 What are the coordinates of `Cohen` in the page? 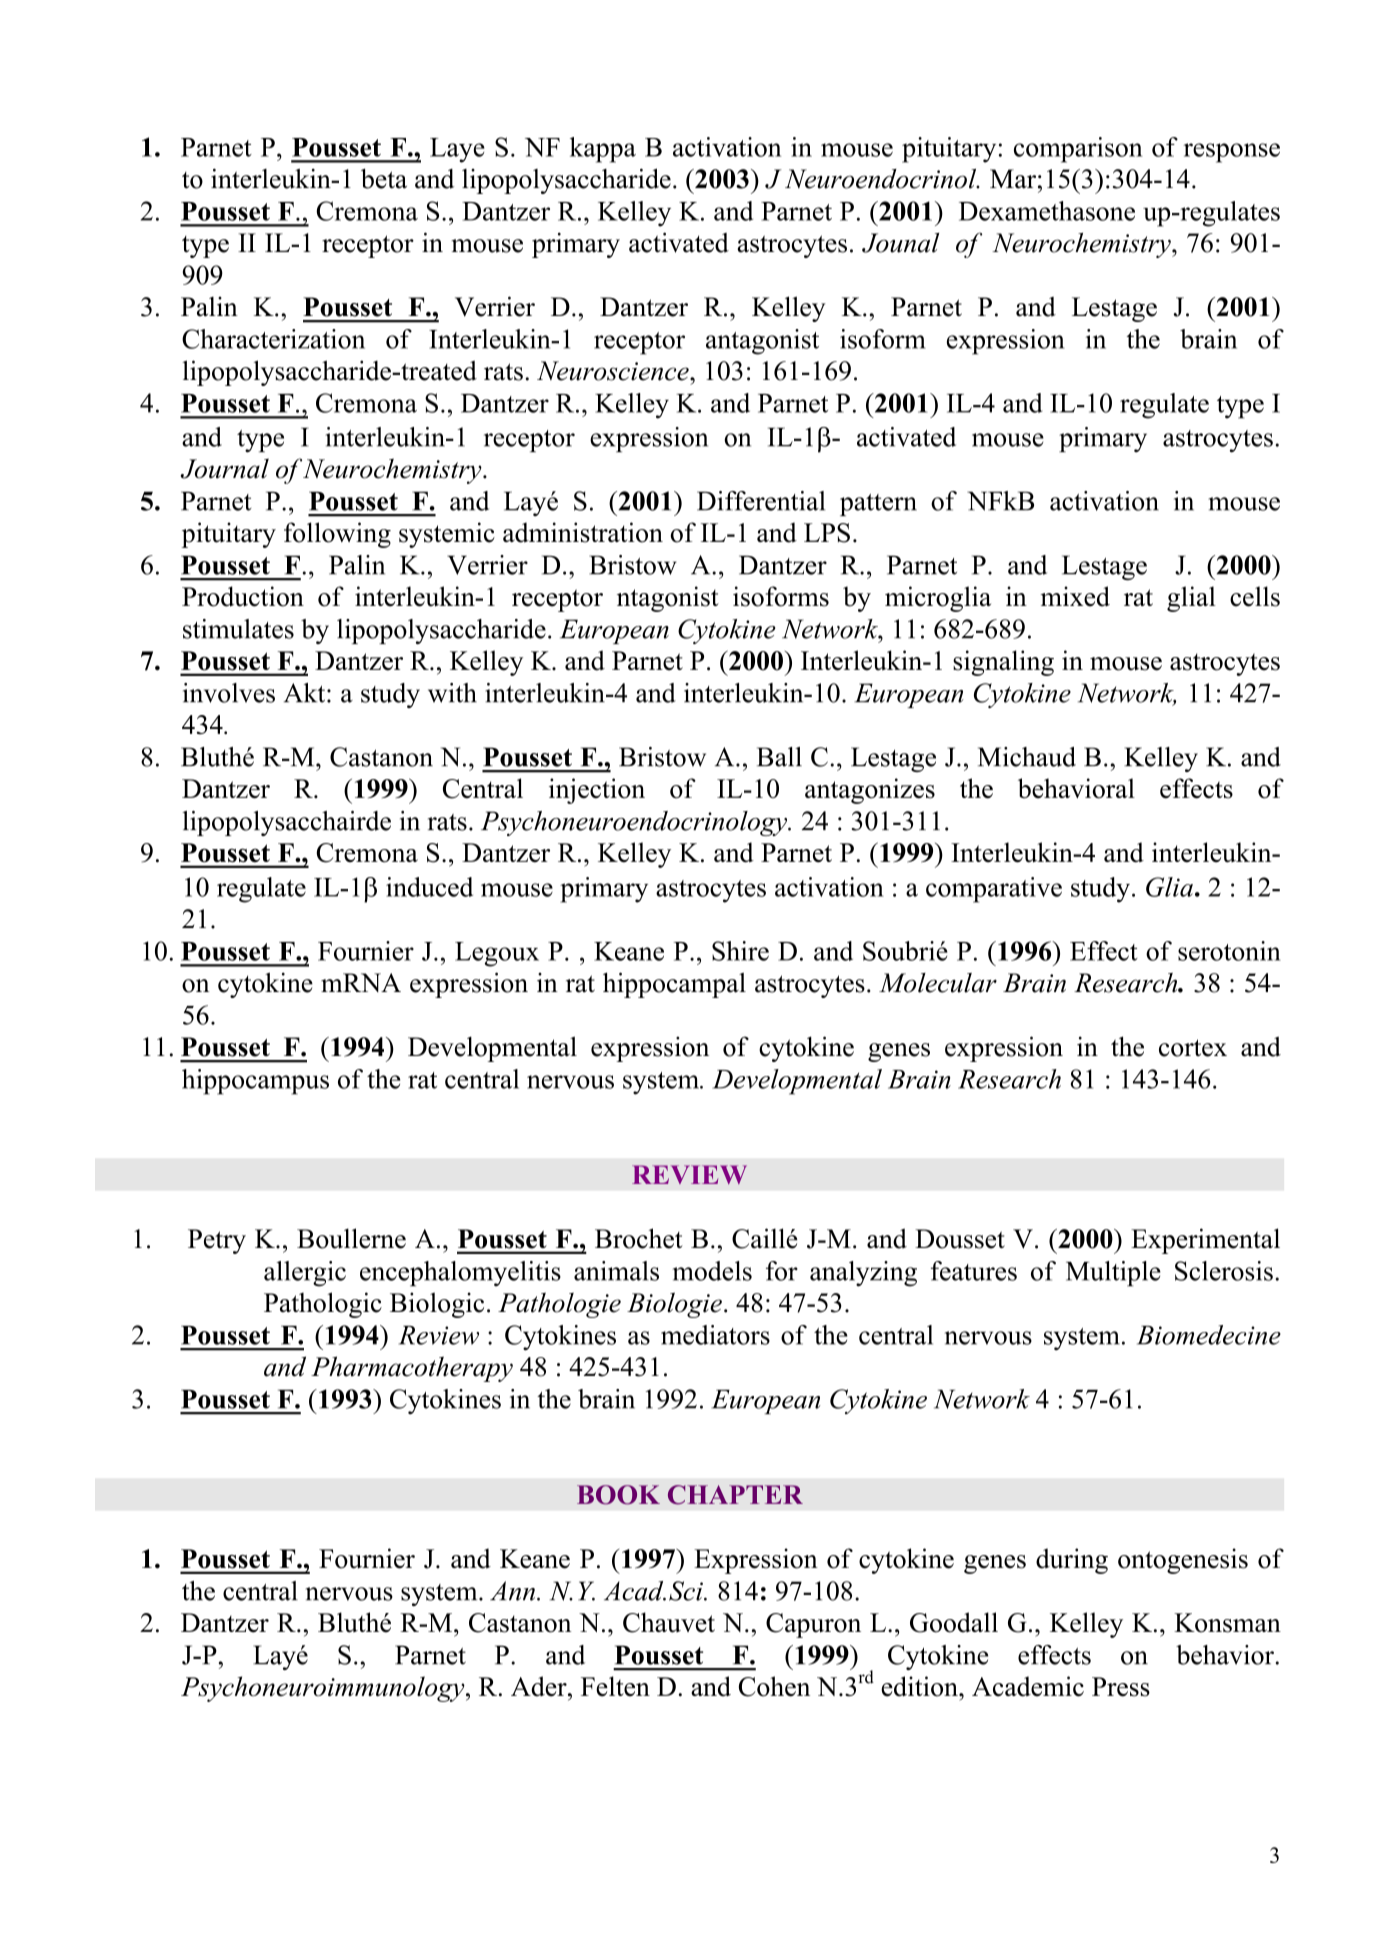 It's located at (774, 1686).
